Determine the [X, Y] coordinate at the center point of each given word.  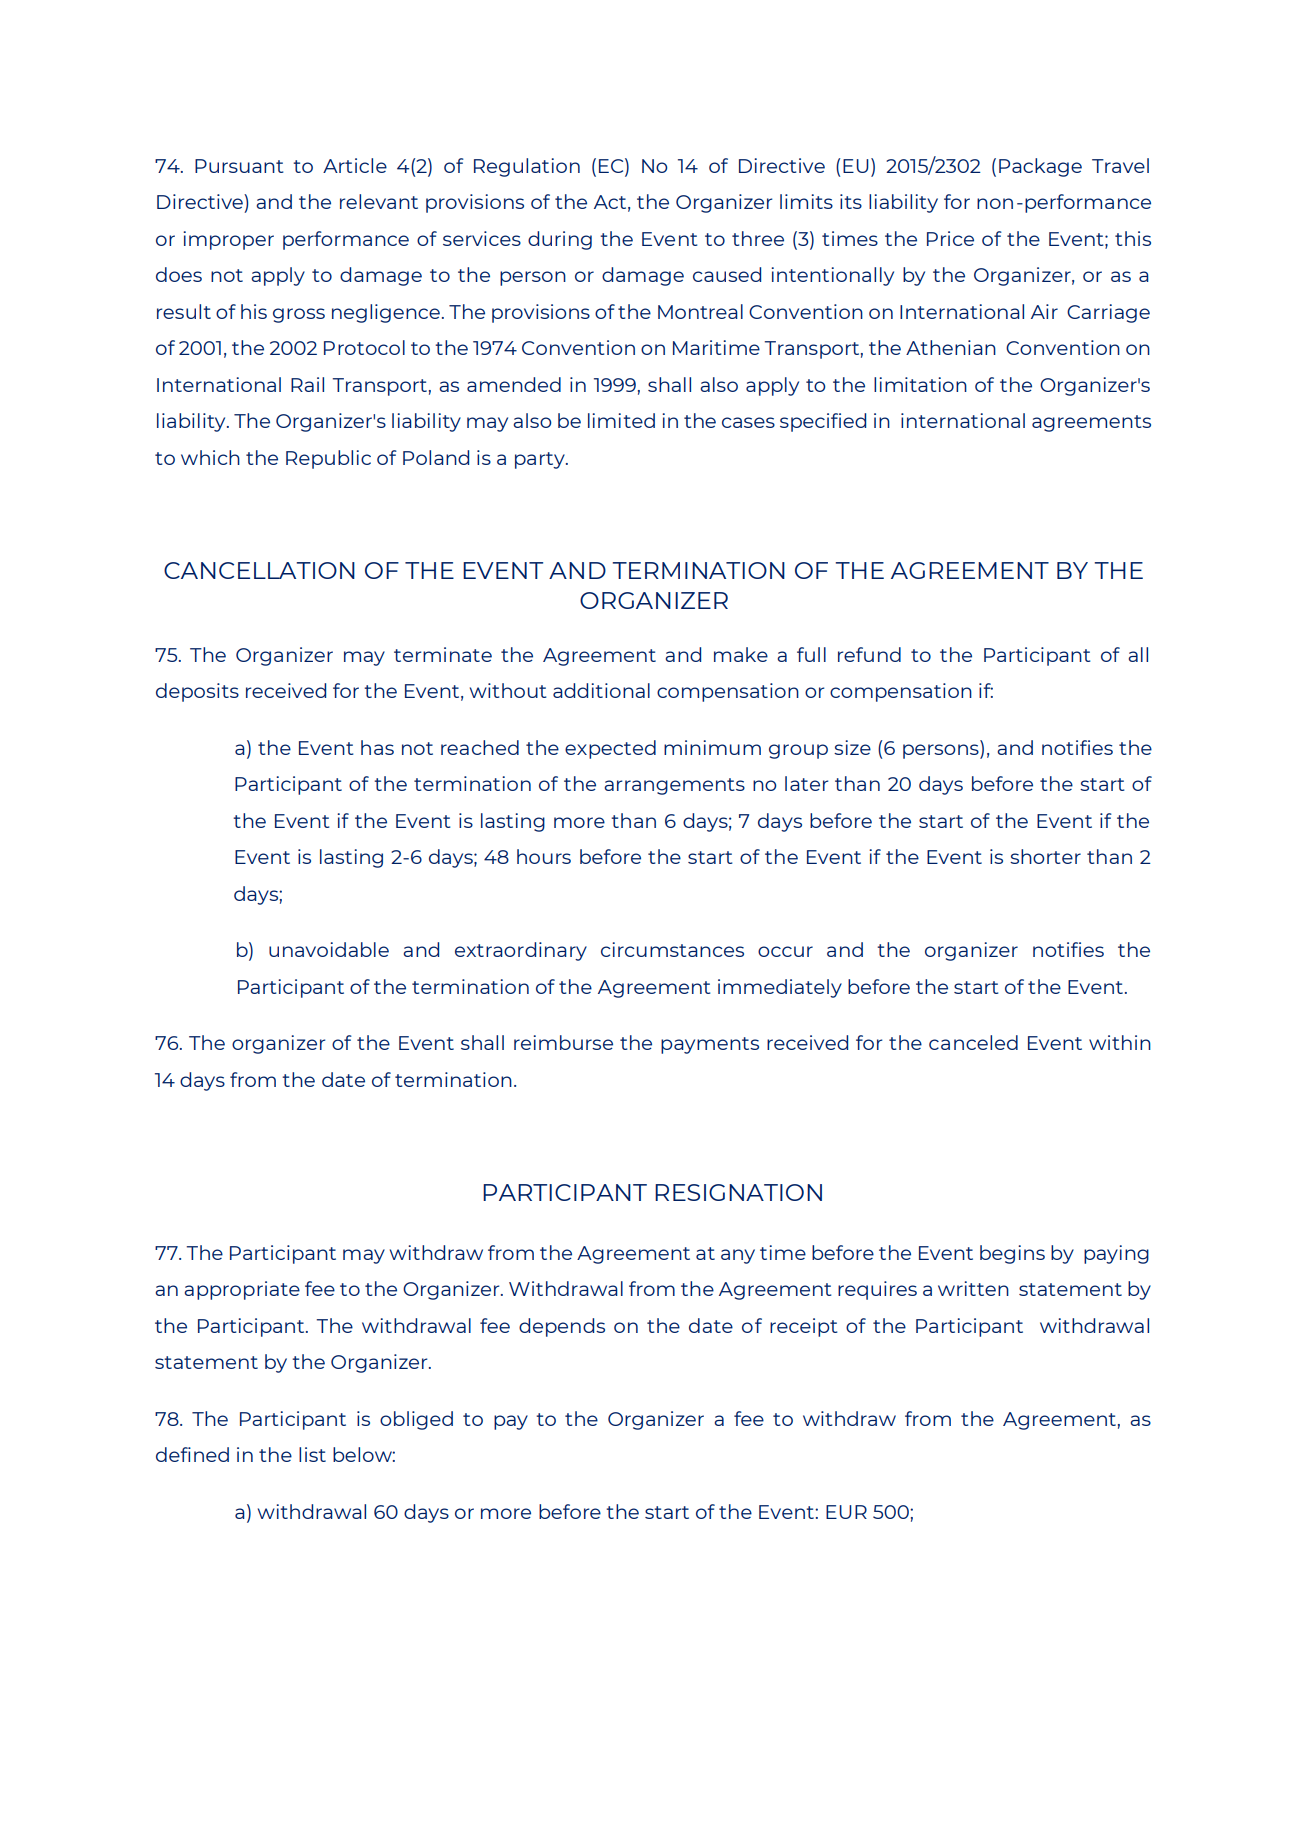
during [560, 240]
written [973, 1288]
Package [1040, 167]
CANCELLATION [259, 570]
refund [869, 654]
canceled [973, 1042]
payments [710, 1045]
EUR [846, 1512]
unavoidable [329, 949]
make [741, 654]
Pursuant [239, 166]
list [312, 1454]
